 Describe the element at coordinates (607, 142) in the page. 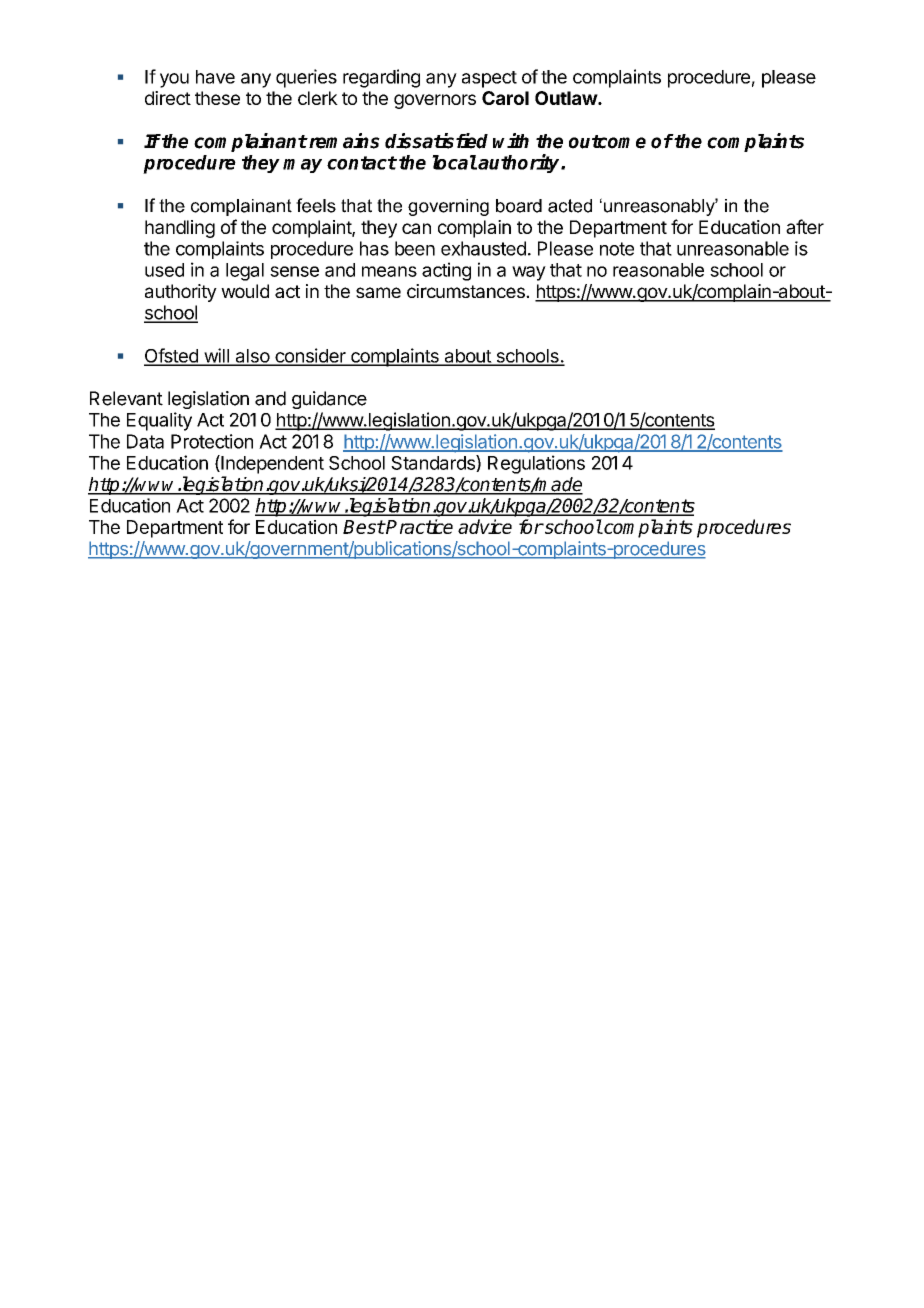

I see `outcome` at that location.
